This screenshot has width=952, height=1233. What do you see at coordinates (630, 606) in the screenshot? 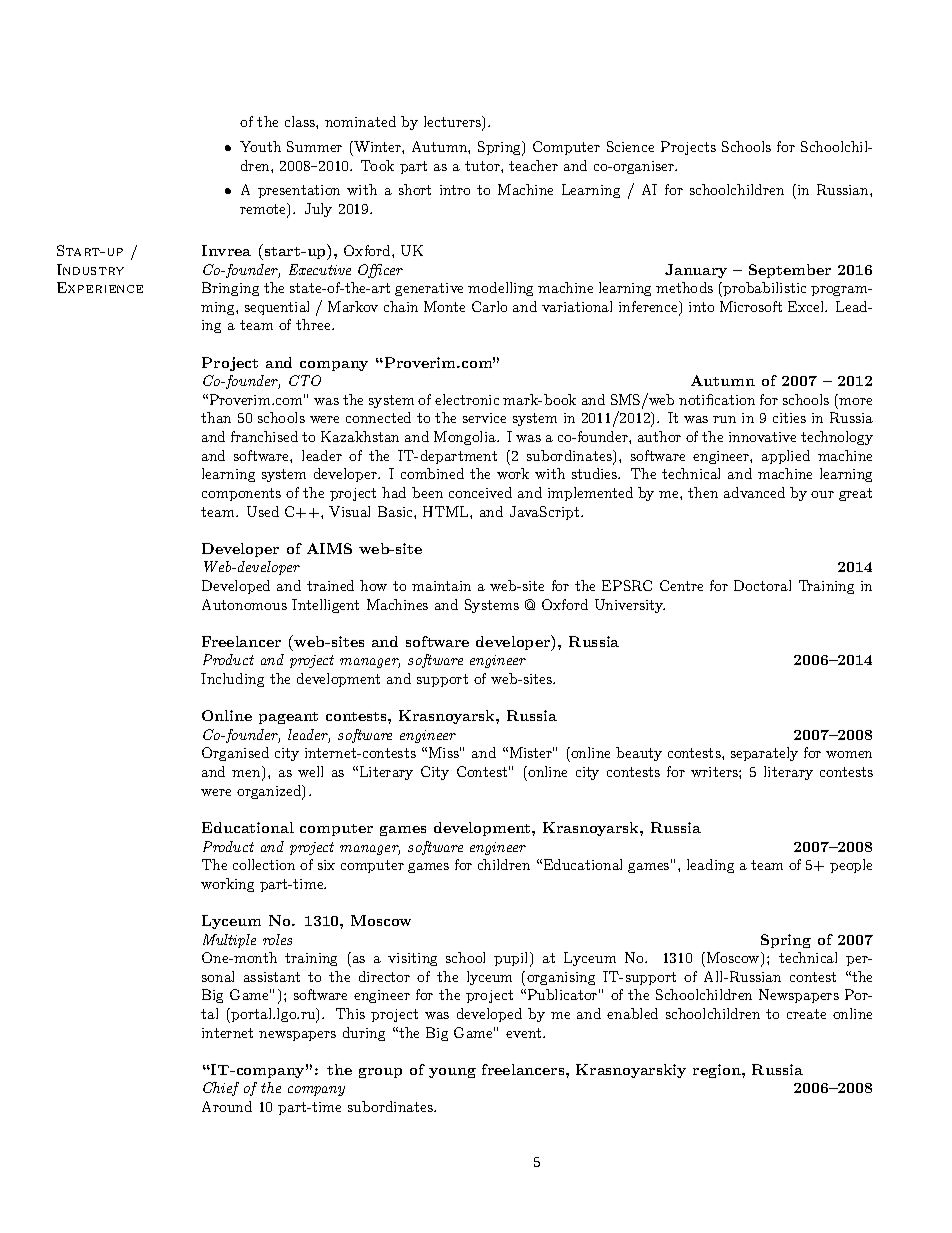
I see `University` at bounding box center [630, 606].
